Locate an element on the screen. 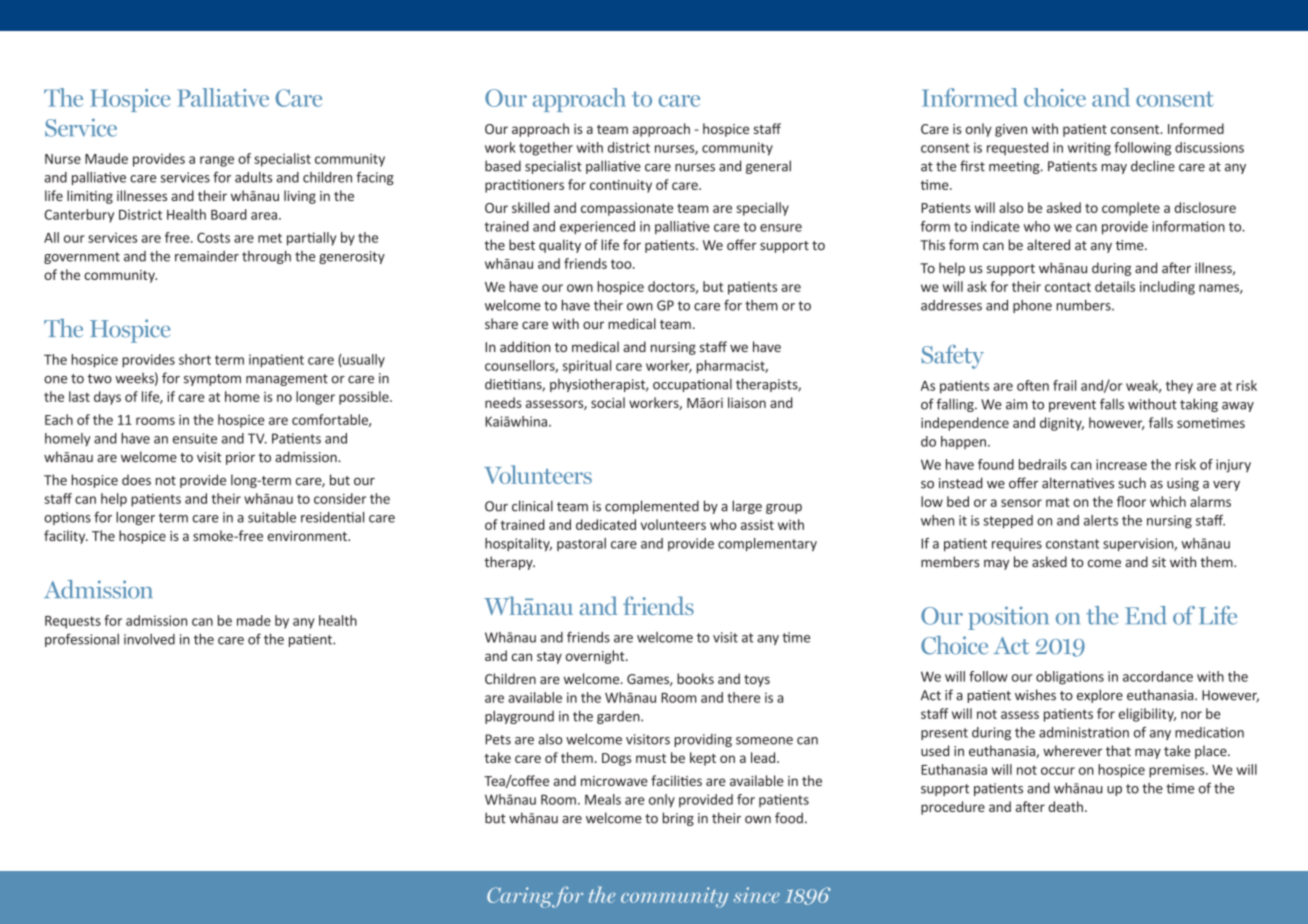  range is located at coordinates (217, 161).
